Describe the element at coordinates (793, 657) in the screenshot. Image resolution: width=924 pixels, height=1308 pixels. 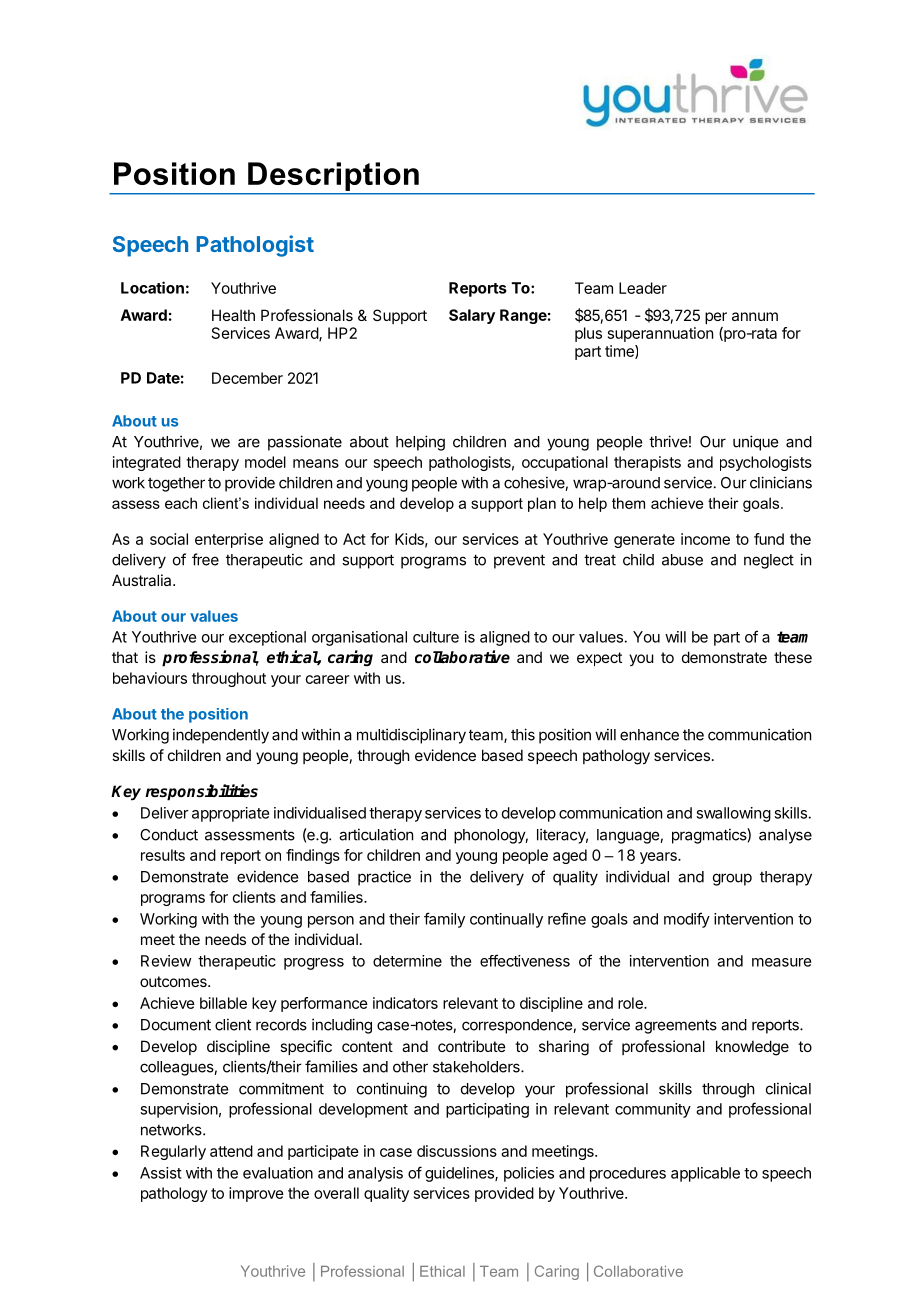
I see `these` at that location.
